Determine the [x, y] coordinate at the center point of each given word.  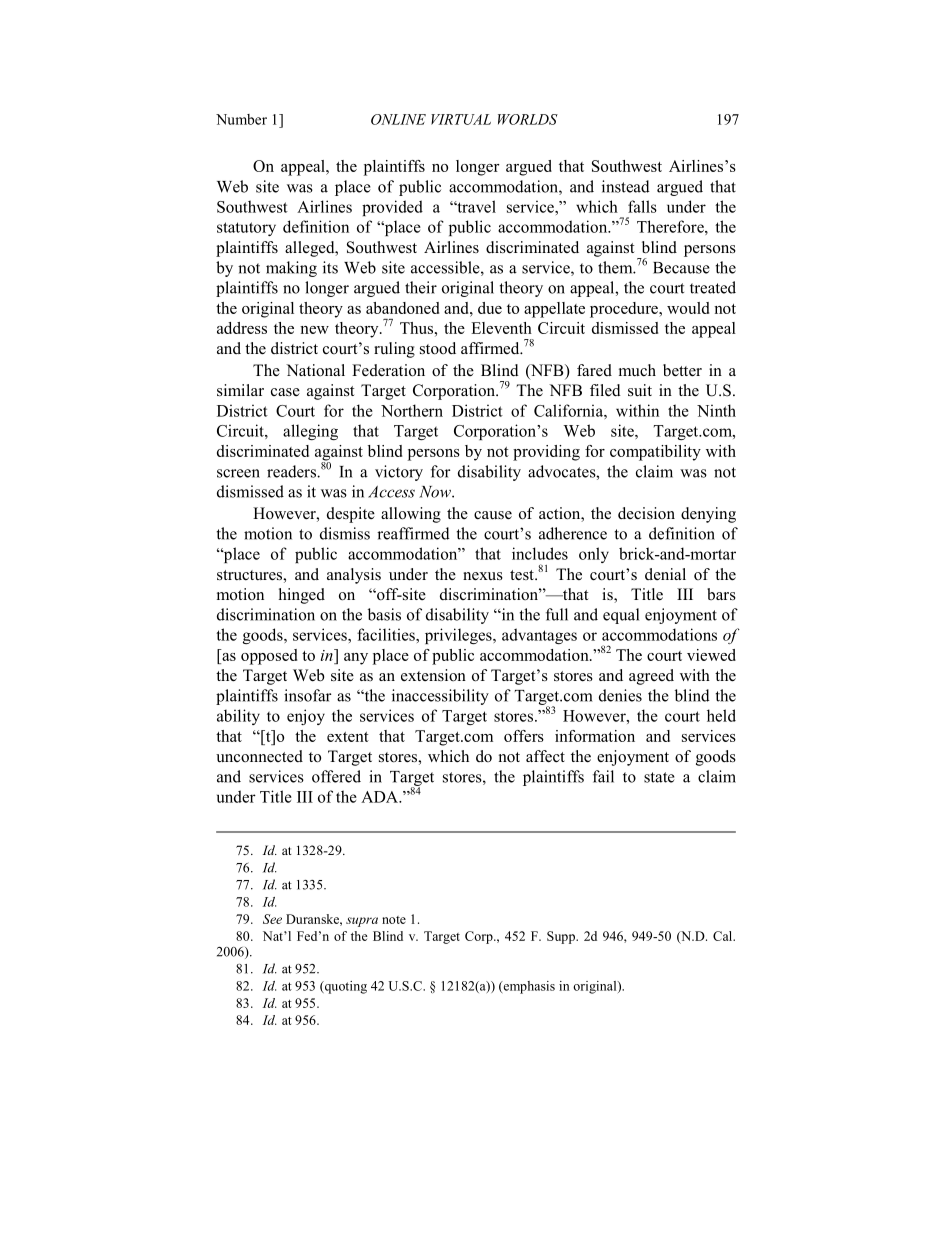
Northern [412, 410]
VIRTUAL [461, 119]
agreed [651, 677]
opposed [269, 657]
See [272, 919]
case [285, 392]
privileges [459, 636]
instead [626, 186]
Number [241, 119]
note [394, 920]
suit [640, 390]
